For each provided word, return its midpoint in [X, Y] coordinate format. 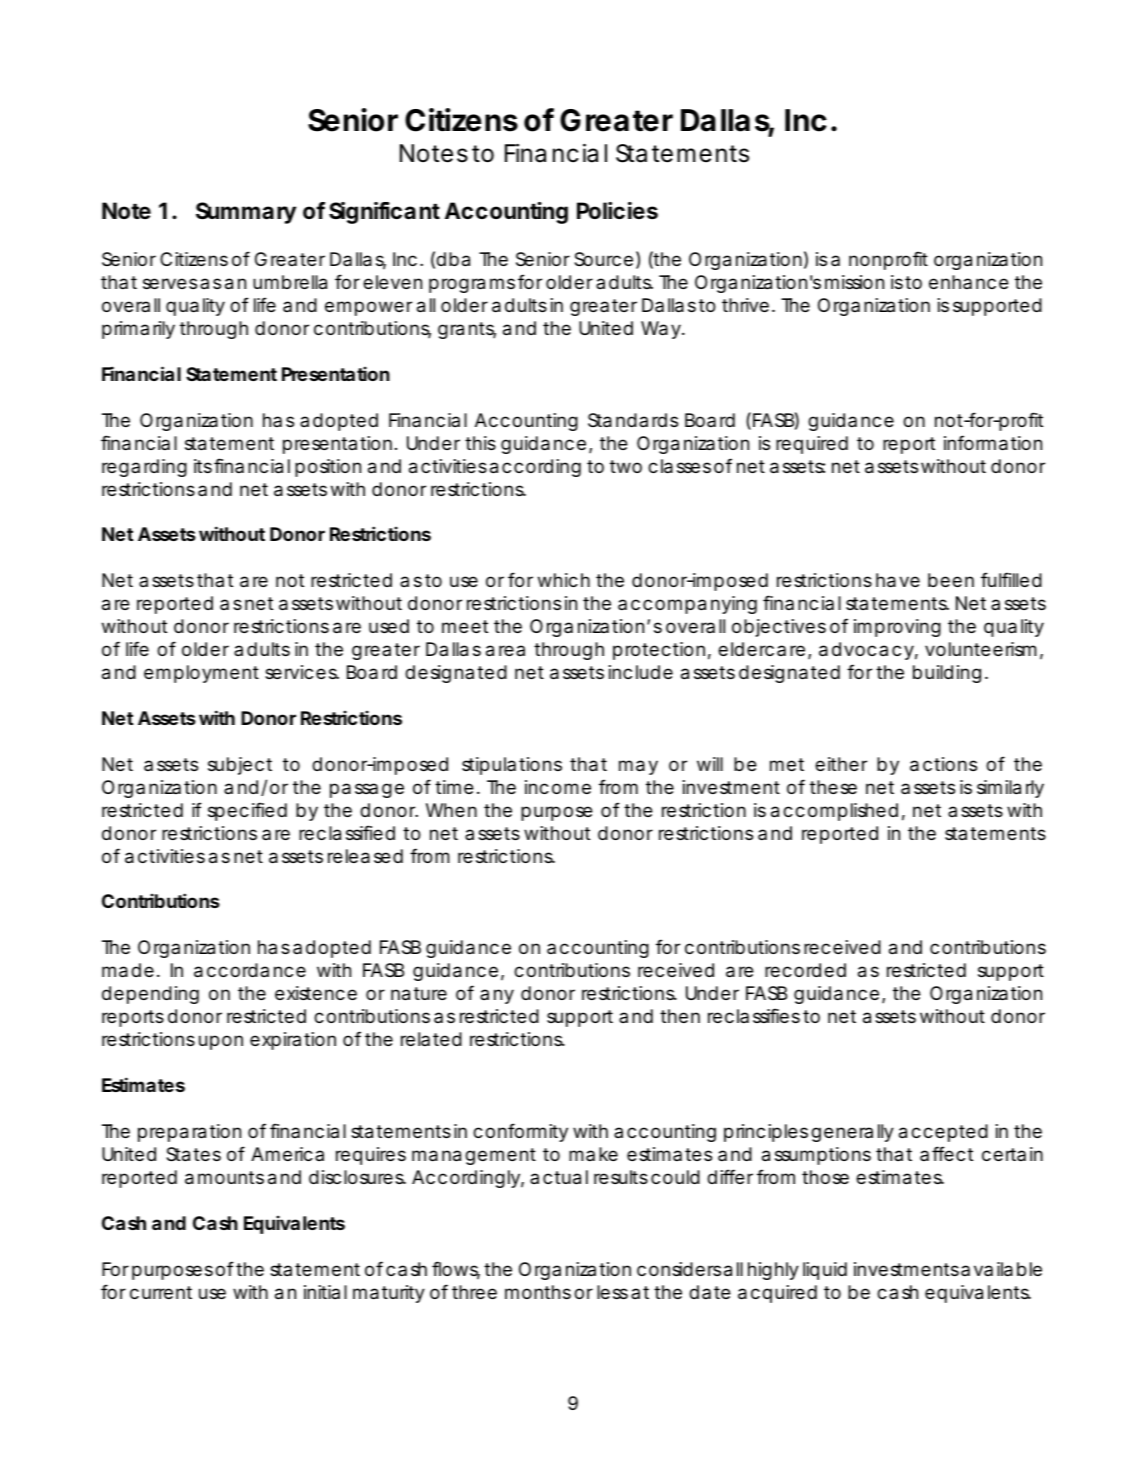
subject [240, 766]
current [161, 1292]
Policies [617, 211]
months [538, 1292]
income [558, 787]
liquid [825, 1271]
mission [854, 282]
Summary [246, 213]
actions [943, 764]
